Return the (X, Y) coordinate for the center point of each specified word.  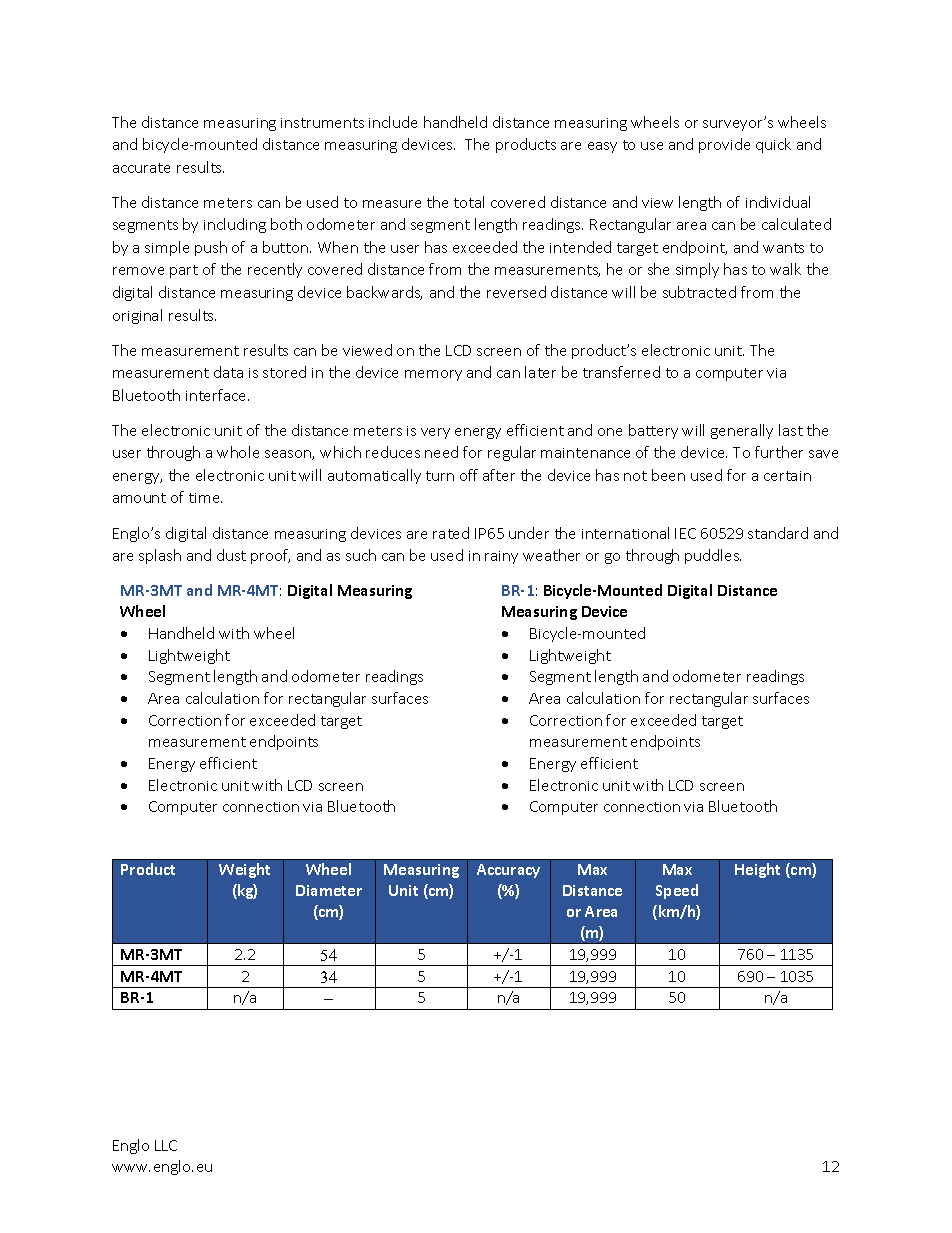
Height (757, 870)
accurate (141, 168)
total (469, 202)
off (469, 475)
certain (787, 476)
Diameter (329, 890)
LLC (166, 1145)
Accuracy (508, 871)
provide (724, 145)
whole (238, 452)
